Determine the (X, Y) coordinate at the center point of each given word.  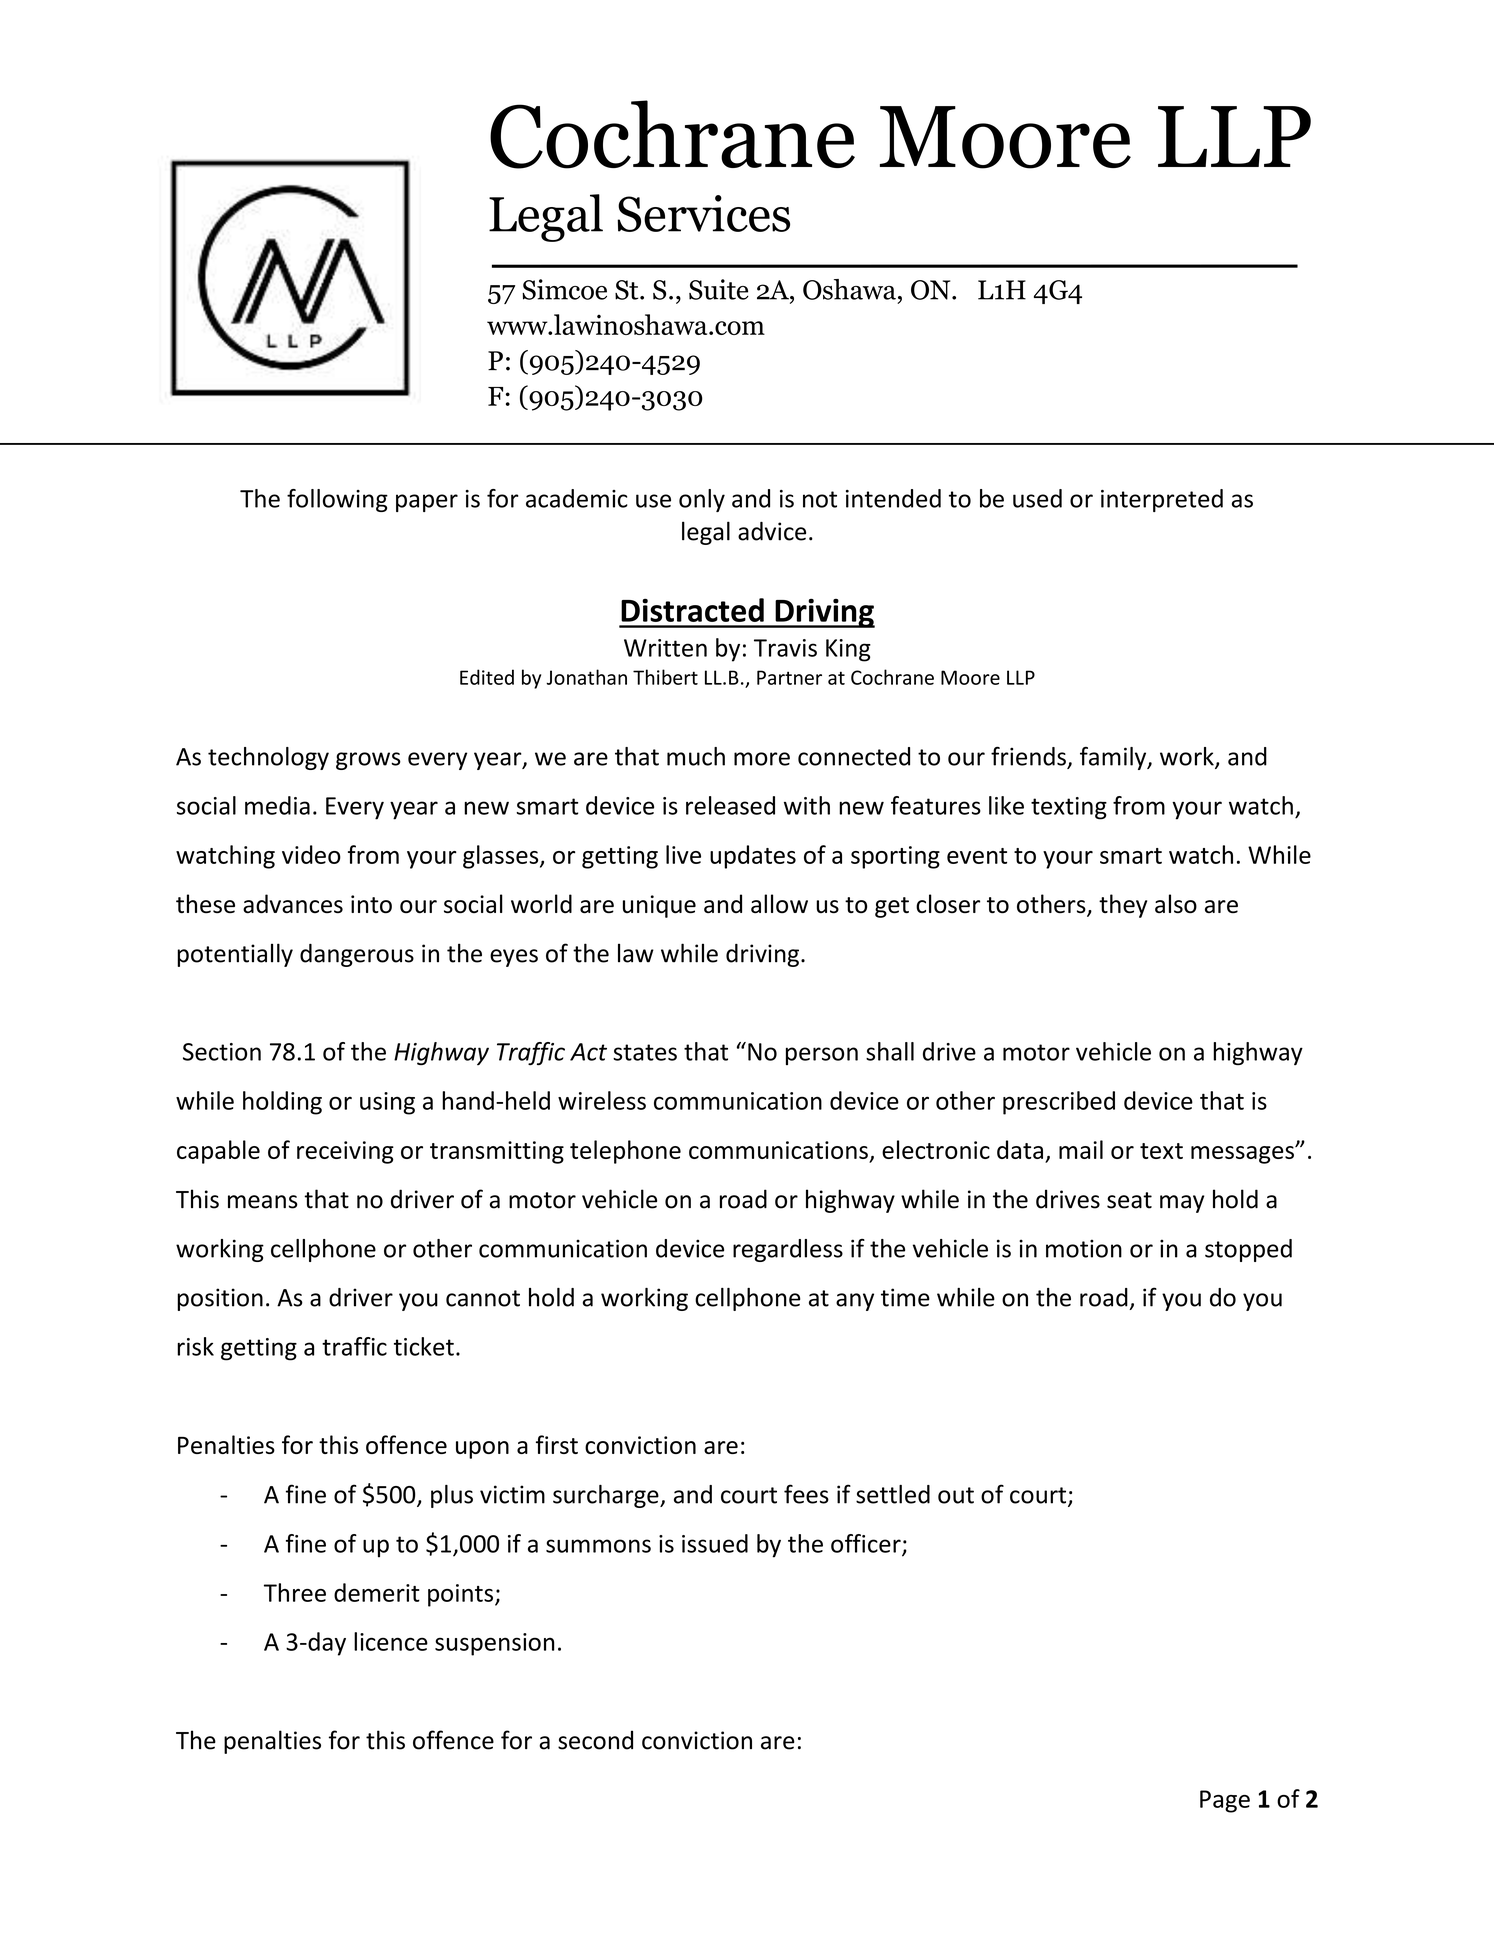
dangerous (357, 955)
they (1123, 906)
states (645, 1052)
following (337, 500)
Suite (719, 289)
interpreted (1162, 500)
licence (391, 1641)
